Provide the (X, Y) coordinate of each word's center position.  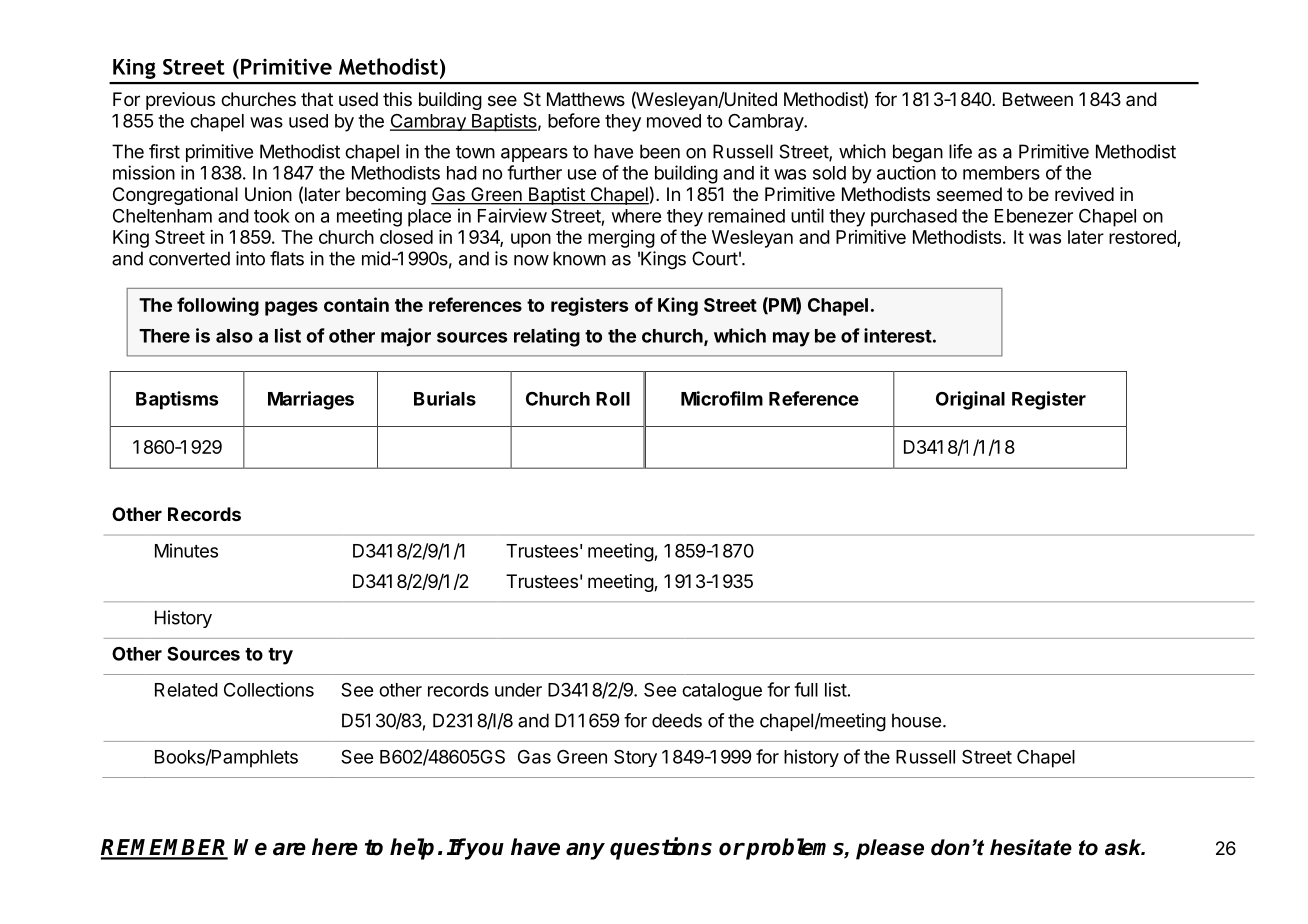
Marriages (311, 400)
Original (970, 400)
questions (661, 848)
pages (291, 308)
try (280, 656)
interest (898, 335)
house (916, 720)
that (317, 99)
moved (674, 121)
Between (1038, 99)
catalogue (722, 692)
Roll (613, 399)
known (579, 258)
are (289, 849)
